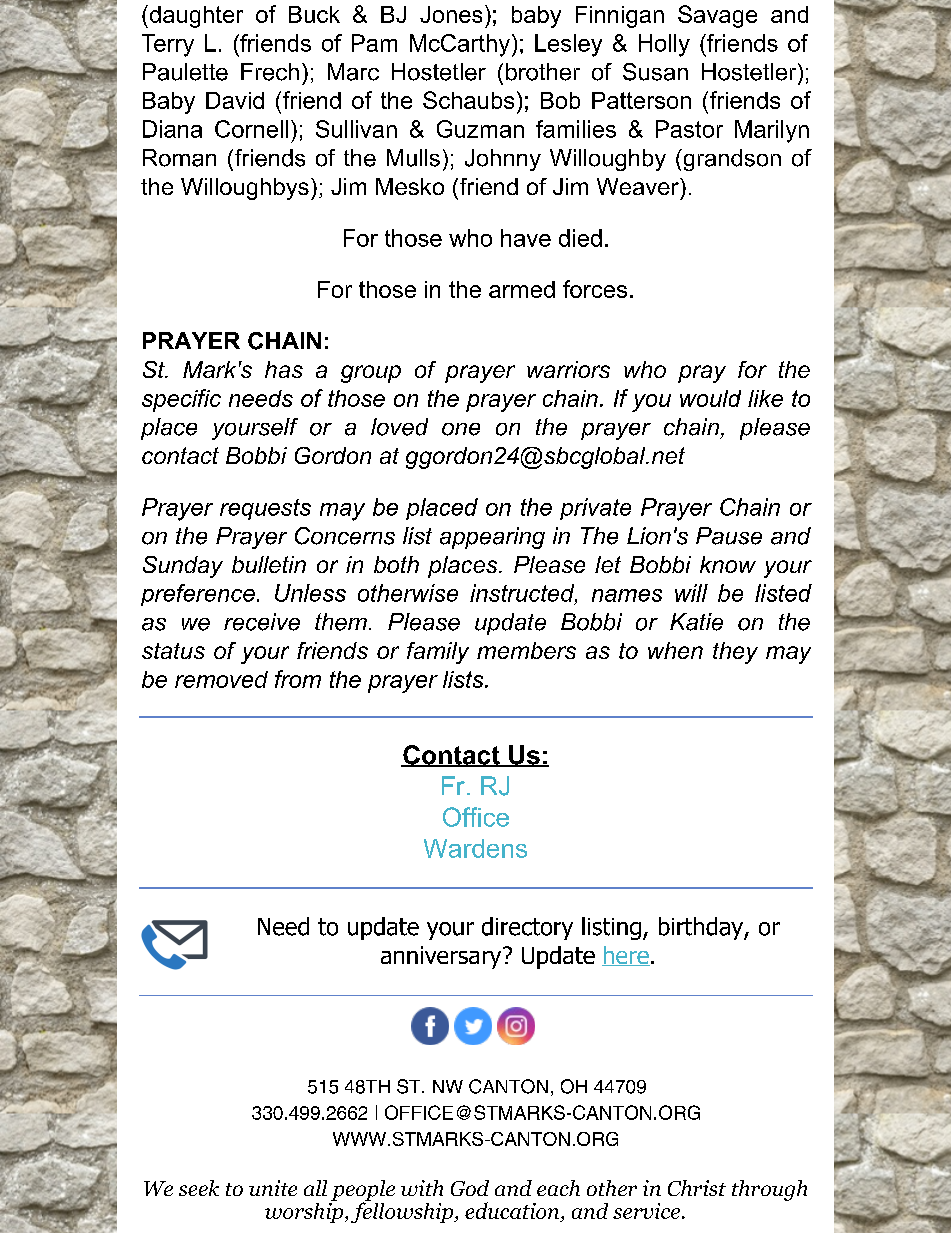  I want to click on Jones, so click(451, 14).
